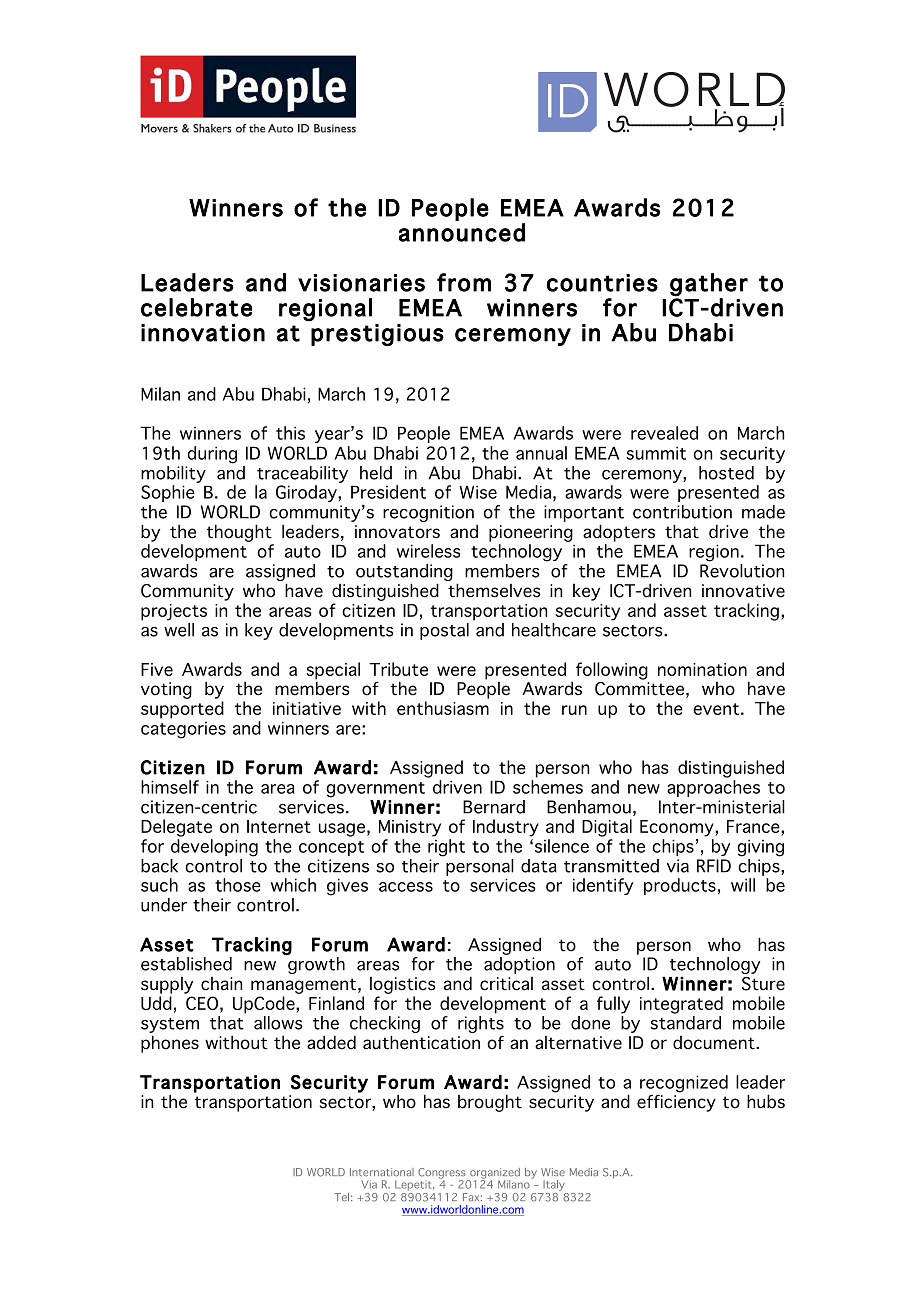  What do you see at coordinates (709, 285) in the document?
I see `gather` at bounding box center [709, 285].
